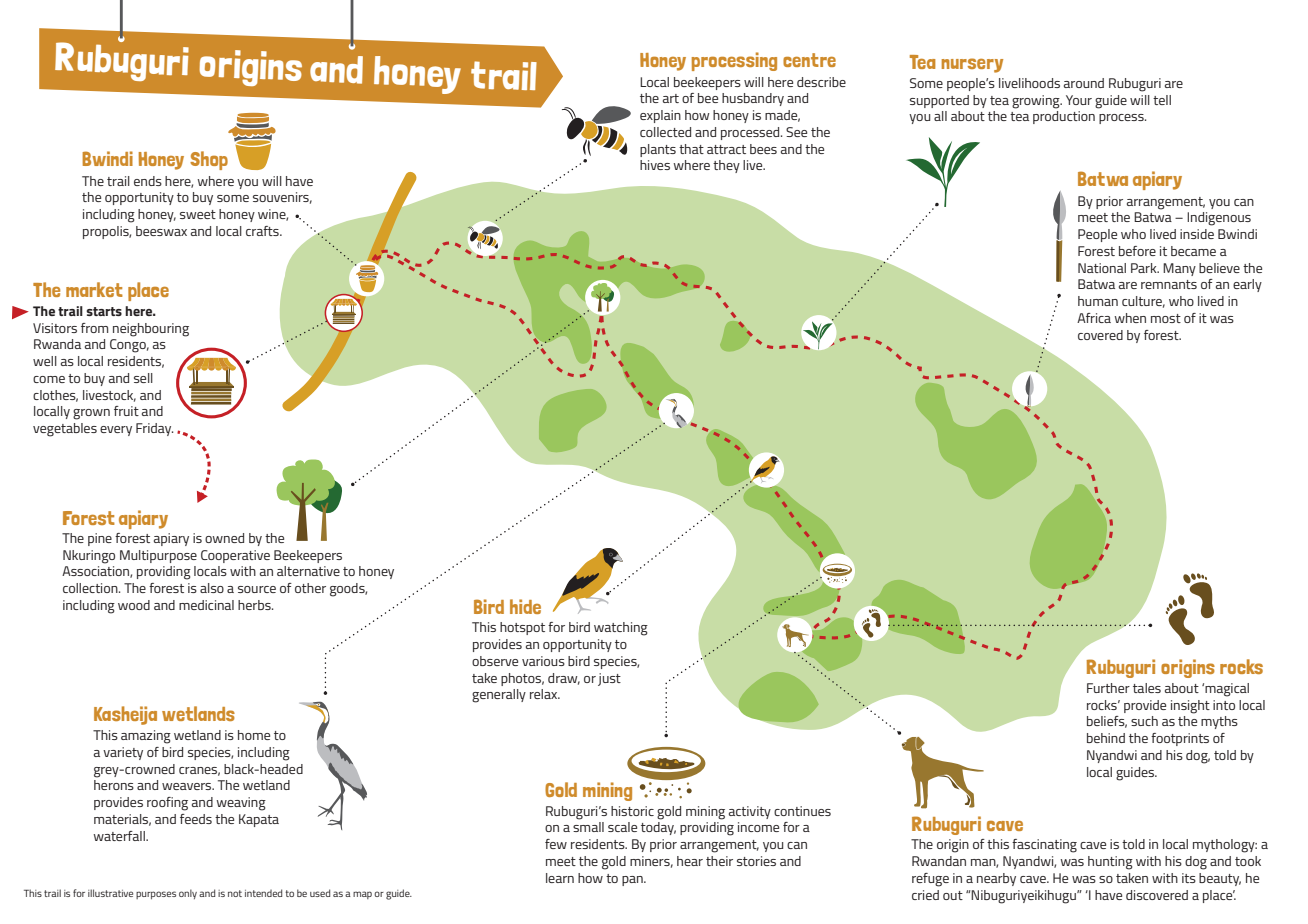 This page has width=1308, height=924. I want to click on explain, so click(660, 116).
